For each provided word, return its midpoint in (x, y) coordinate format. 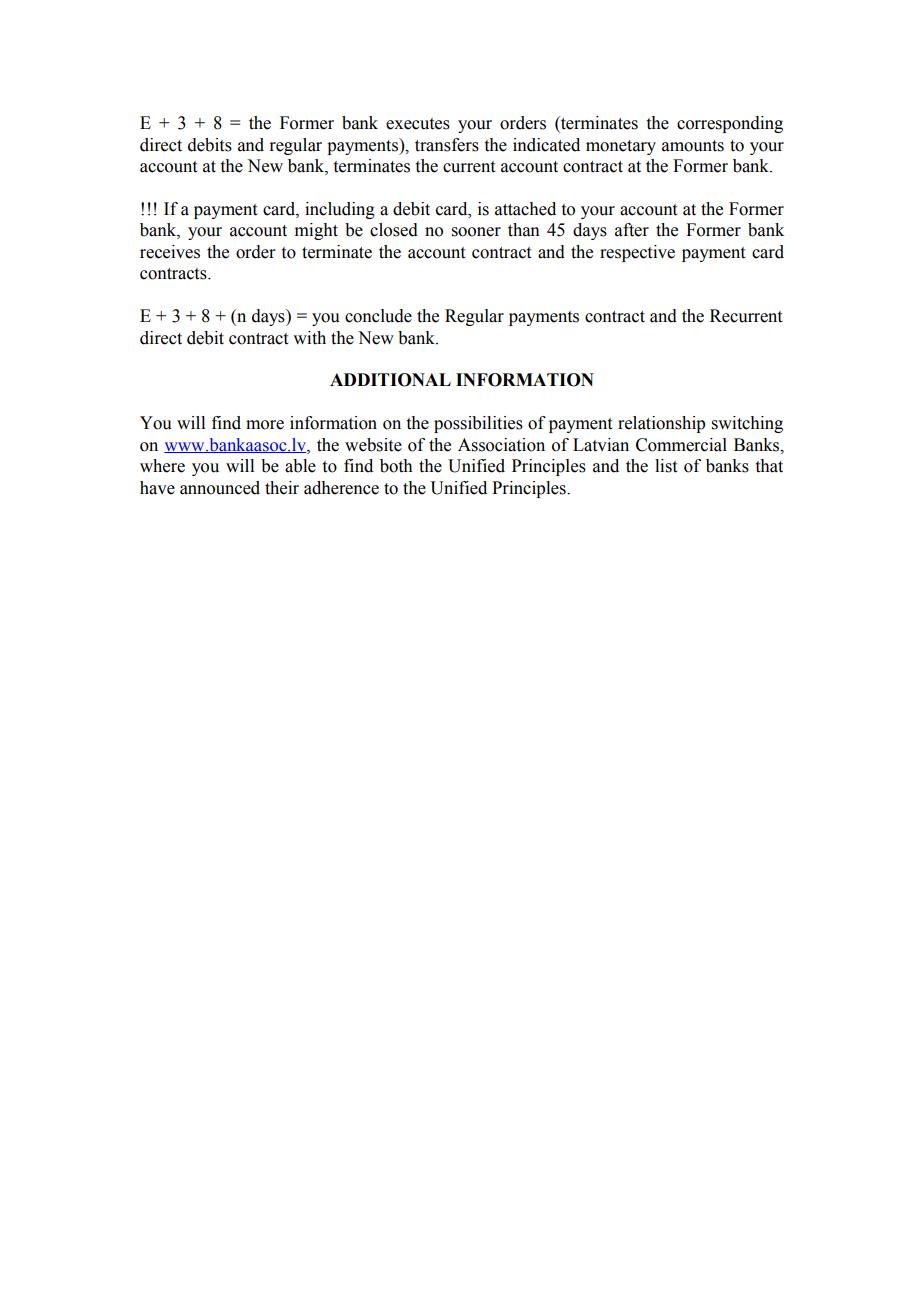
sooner (476, 232)
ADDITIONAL (390, 380)
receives (170, 252)
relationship (661, 424)
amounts (693, 146)
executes (418, 124)
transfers (447, 145)
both (396, 466)
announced (220, 488)
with (309, 338)
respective (637, 253)
